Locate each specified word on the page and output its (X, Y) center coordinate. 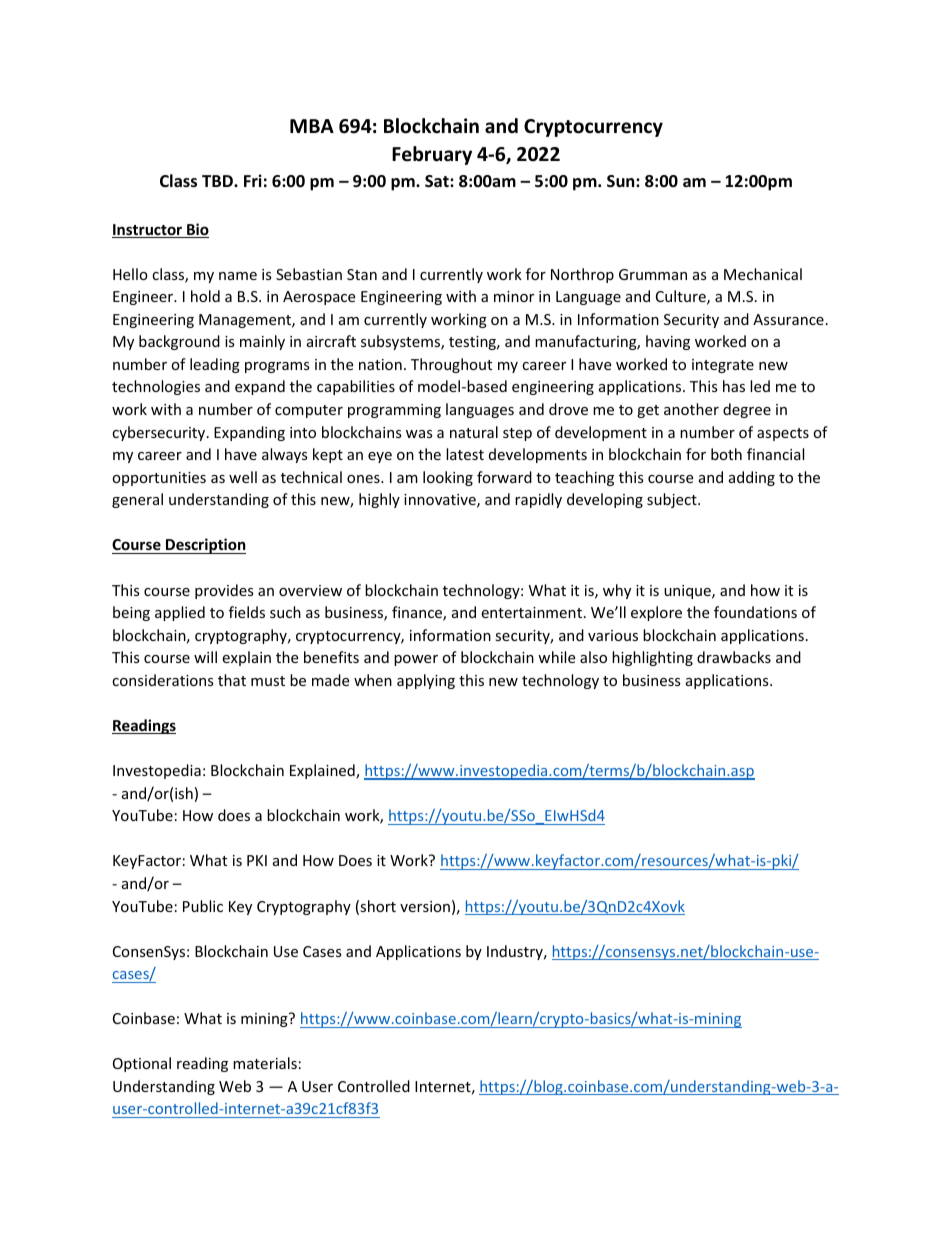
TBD (218, 181)
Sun (622, 181)
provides (224, 591)
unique (688, 592)
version (425, 906)
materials (265, 1063)
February (432, 155)
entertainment (531, 612)
